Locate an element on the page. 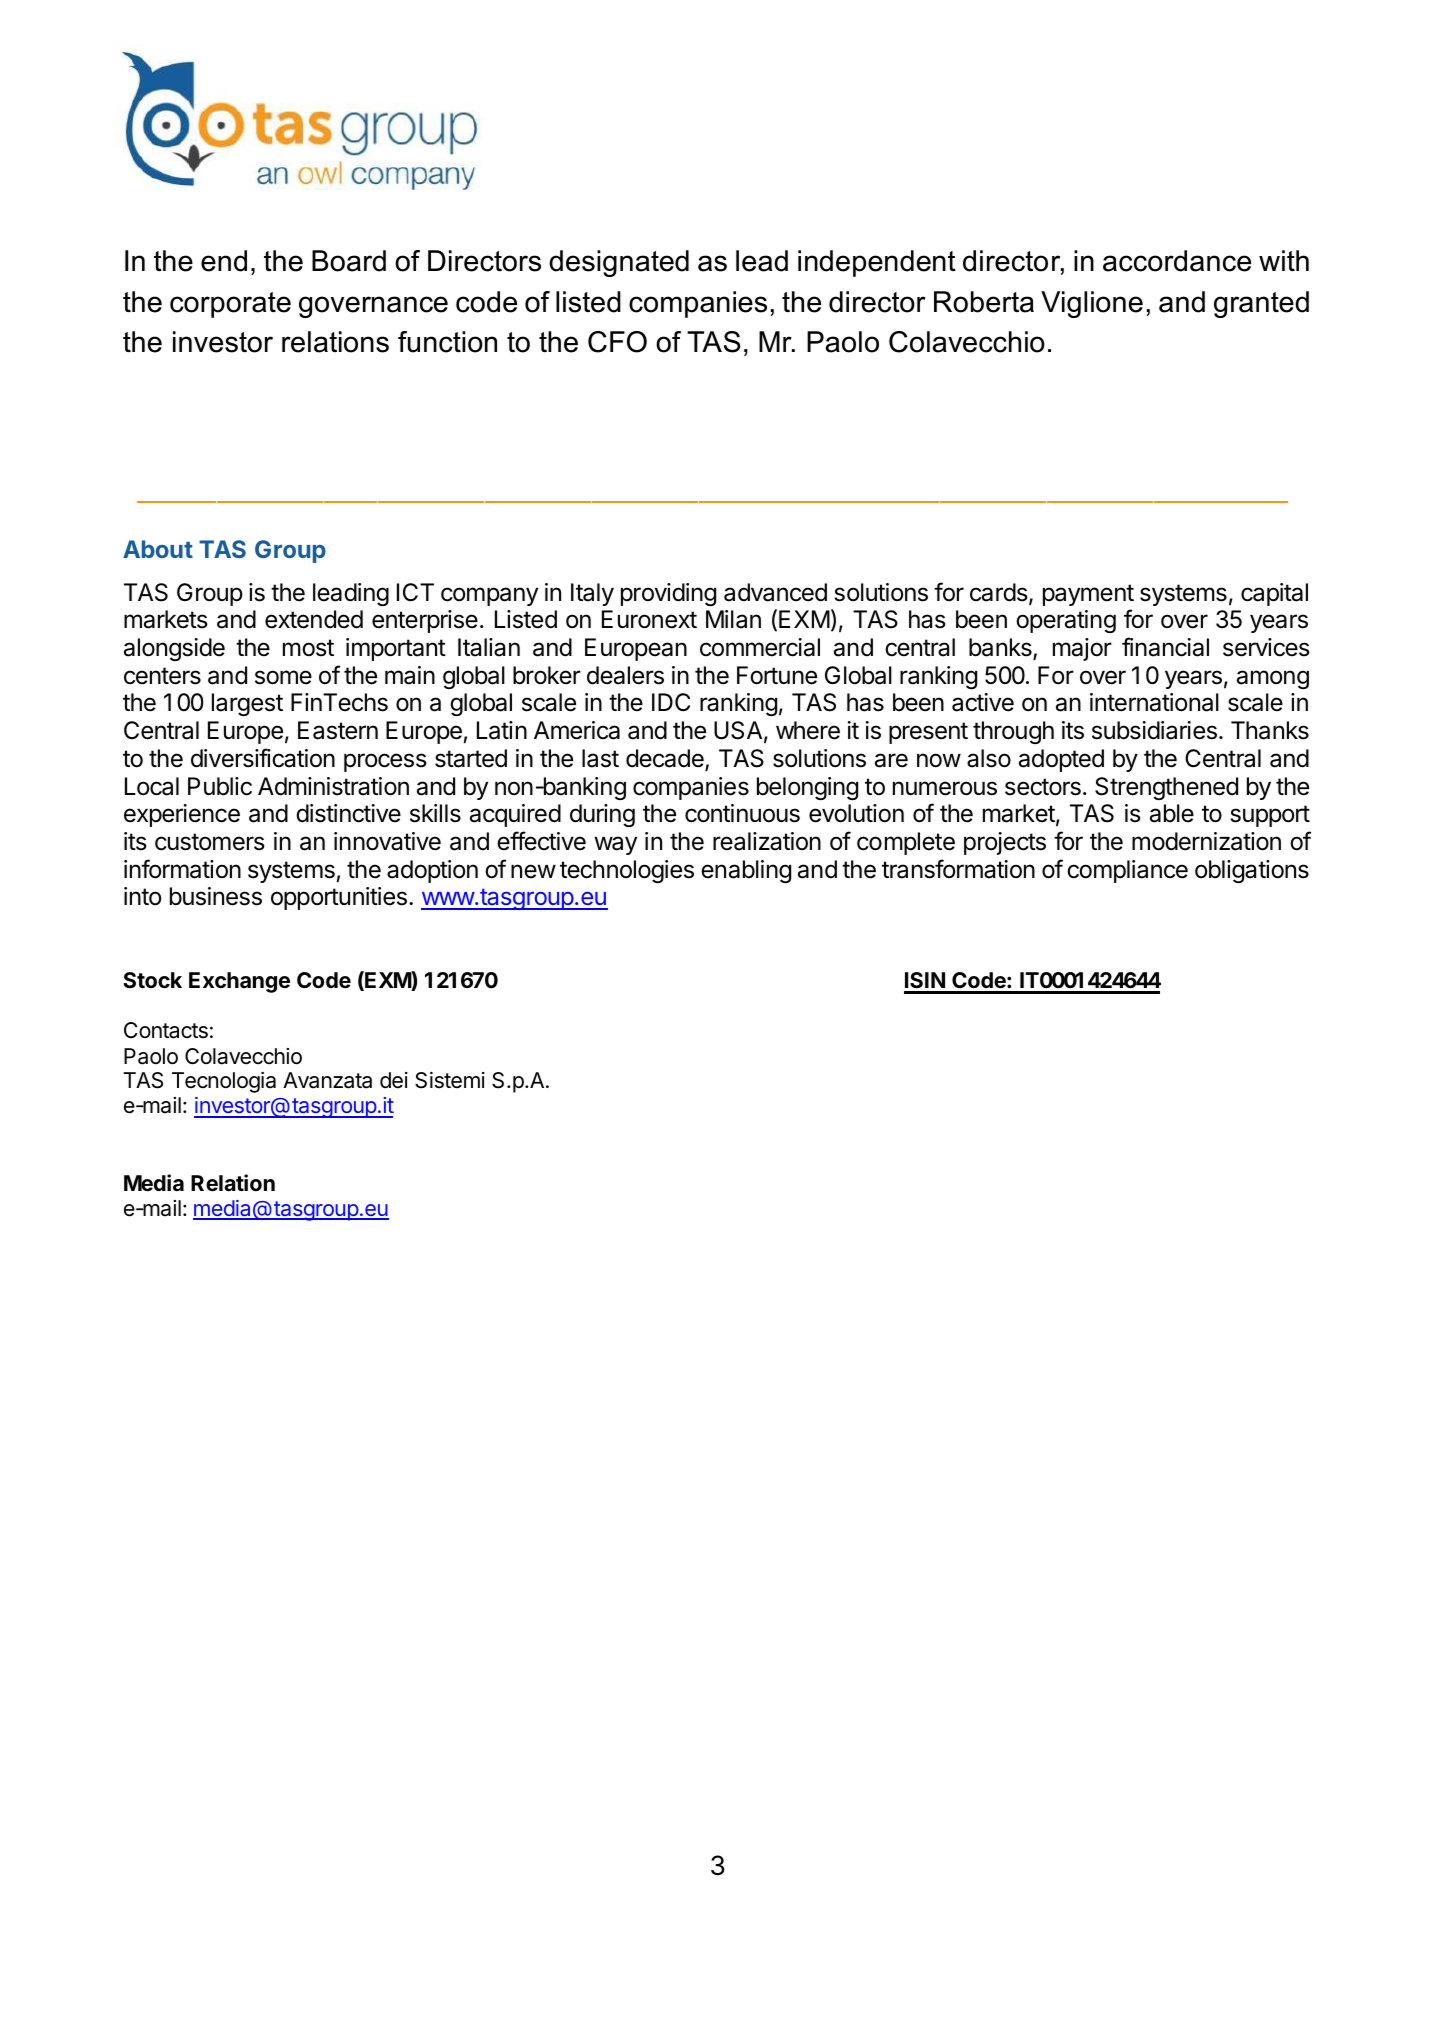 The height and width of the image is (2028, 1433). Tecnologia is located at coordinates (224, 1082).
